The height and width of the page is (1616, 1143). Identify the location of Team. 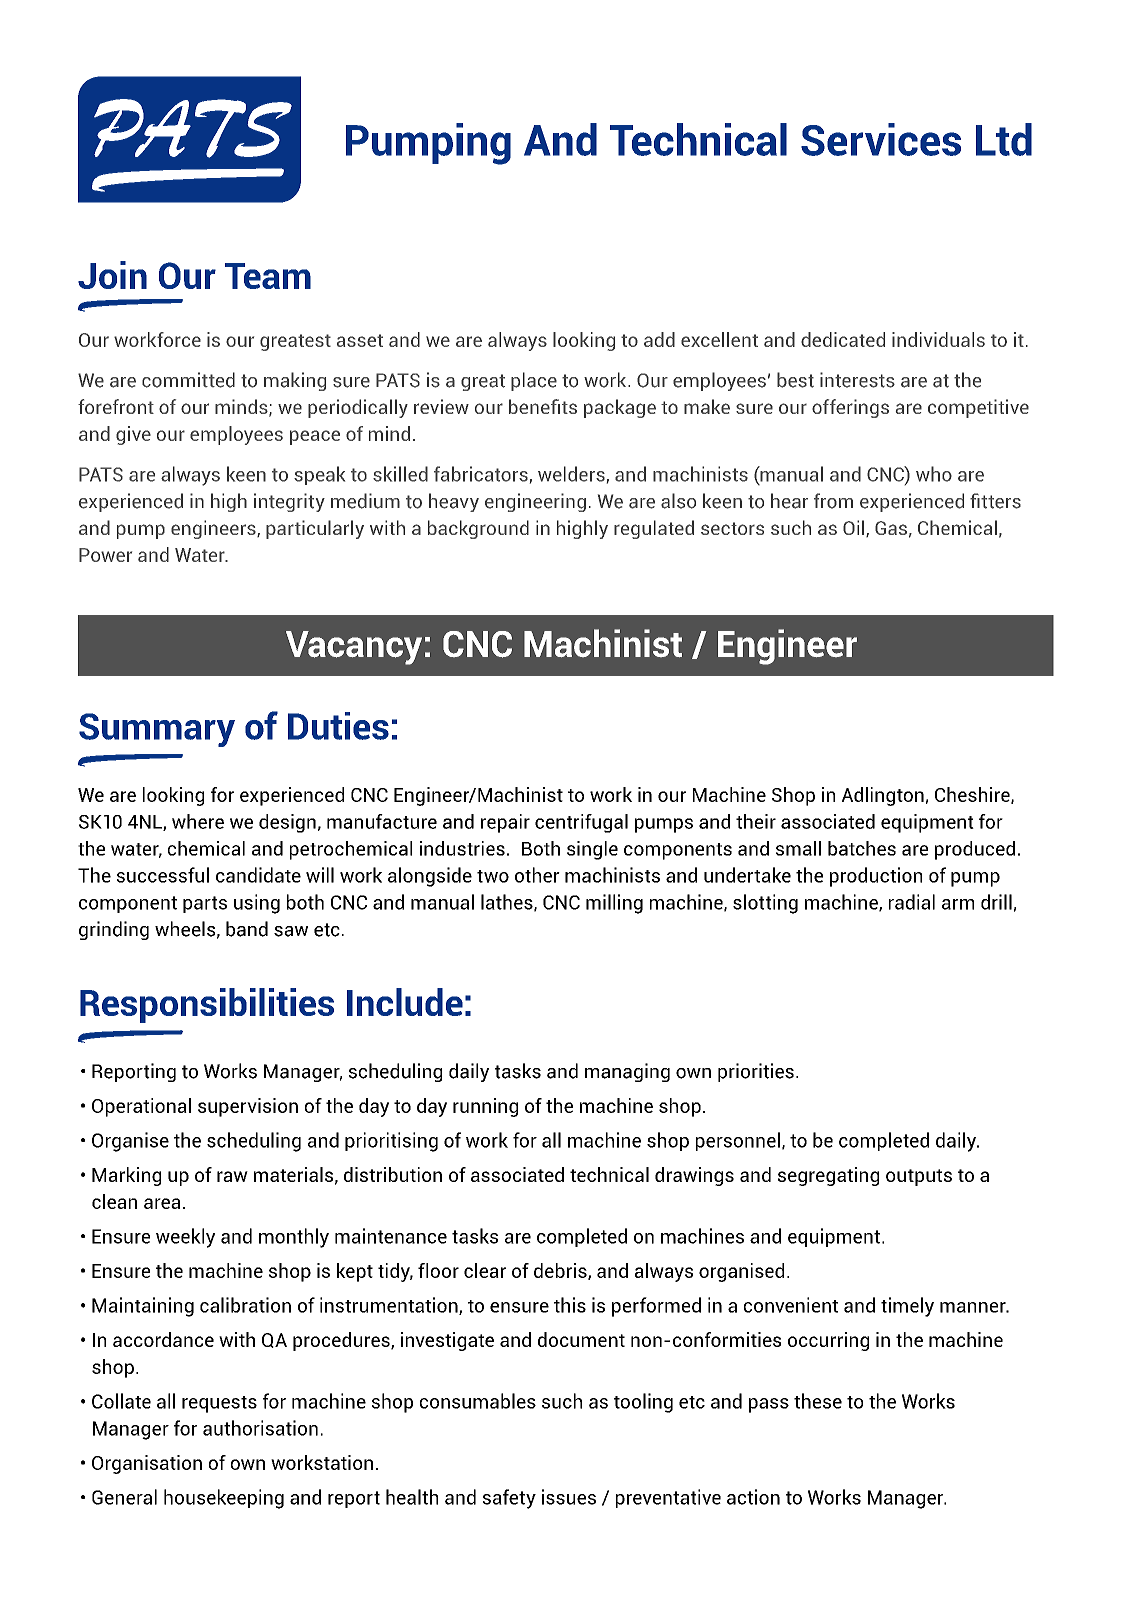
(268, 276).
